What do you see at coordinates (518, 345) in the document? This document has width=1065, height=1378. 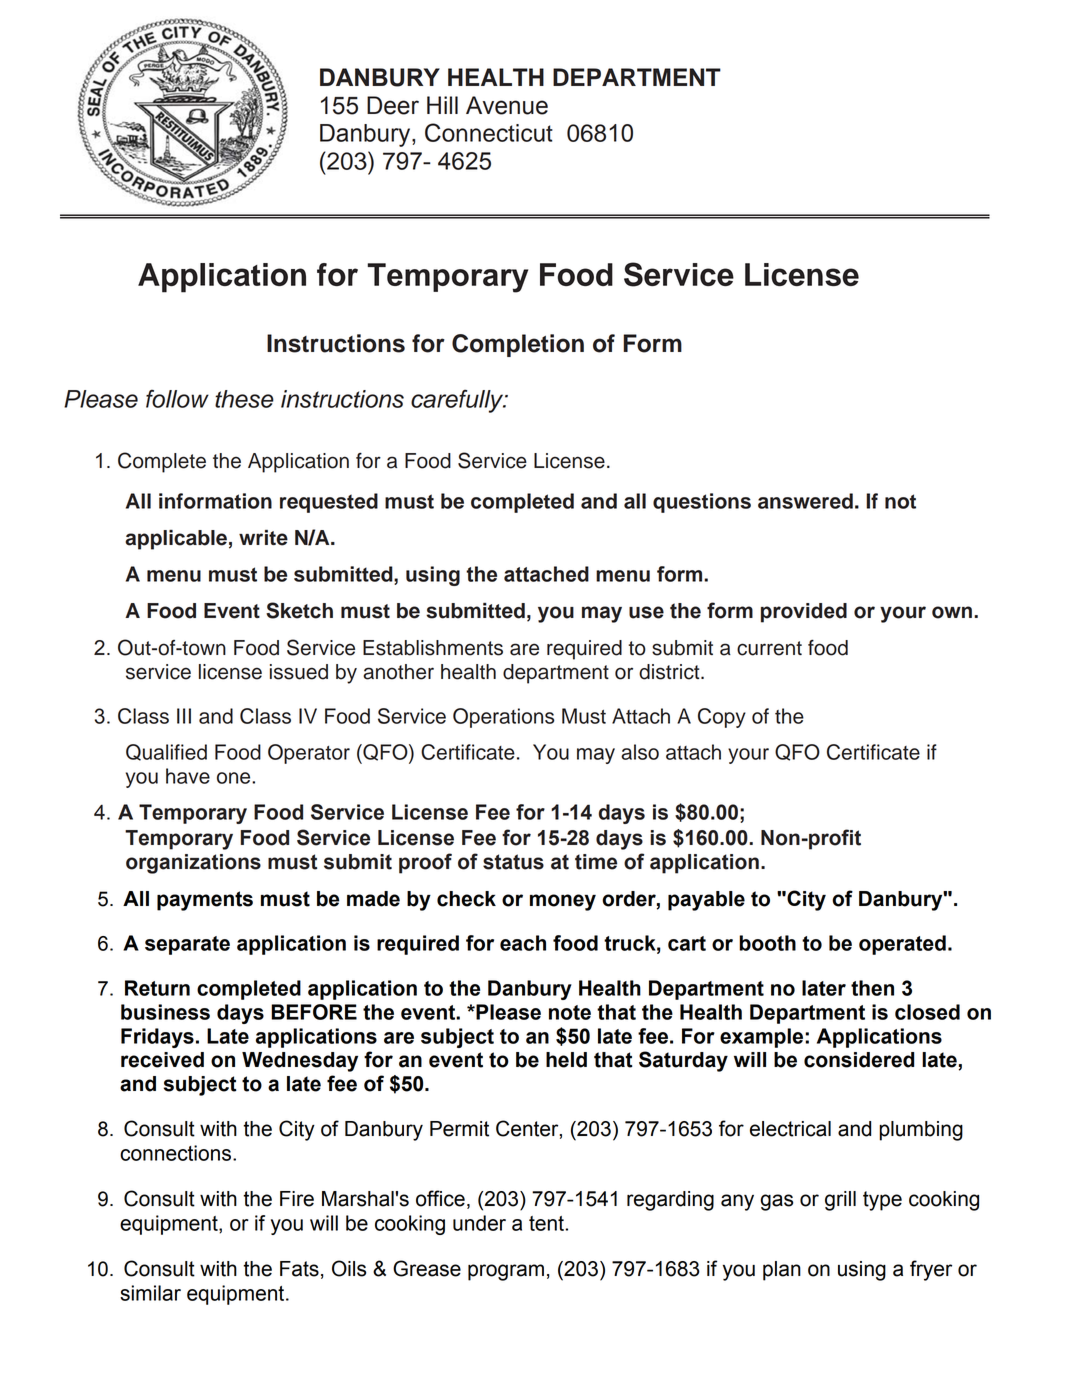 I see `Completion` at bounding box center [518, 345].
